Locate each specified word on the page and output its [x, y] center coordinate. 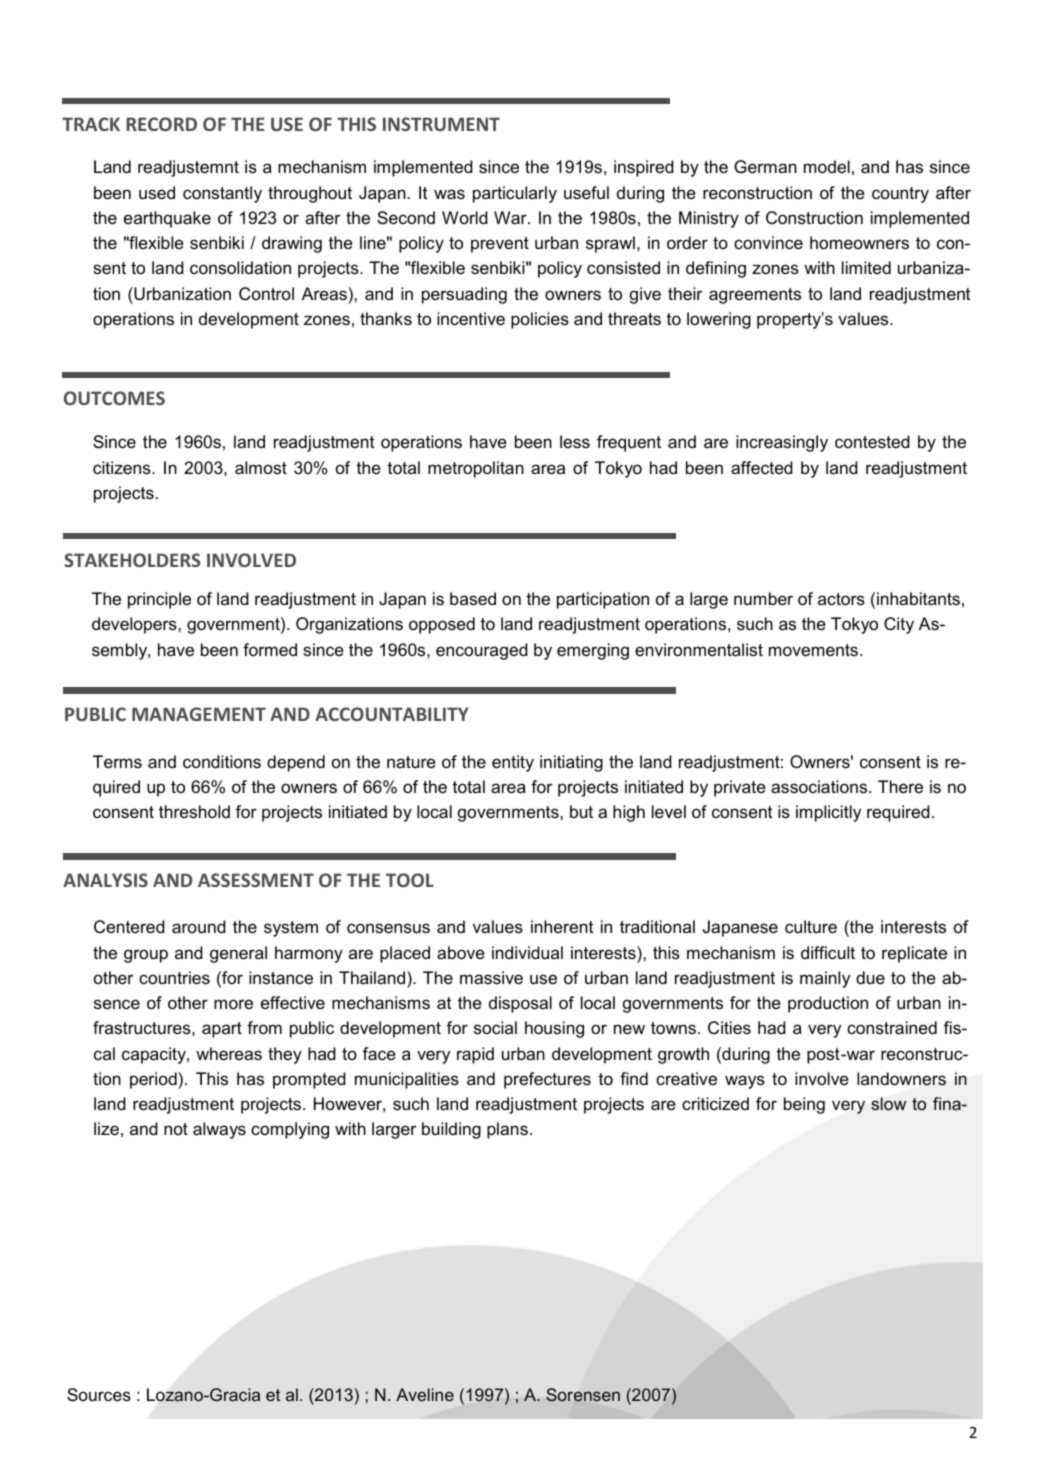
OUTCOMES [114, 398]
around [199, 927]
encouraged [482, 651]
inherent [562, 926]
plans [507, 1130]
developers [135, 625]
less [575, 441]
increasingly [782, 443]
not [176, 1129]
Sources [99, 1395]
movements [813, 650]
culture [811, 927]
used [157, 193]
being [804, 1105]
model [827, 166]
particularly [515, 194]
